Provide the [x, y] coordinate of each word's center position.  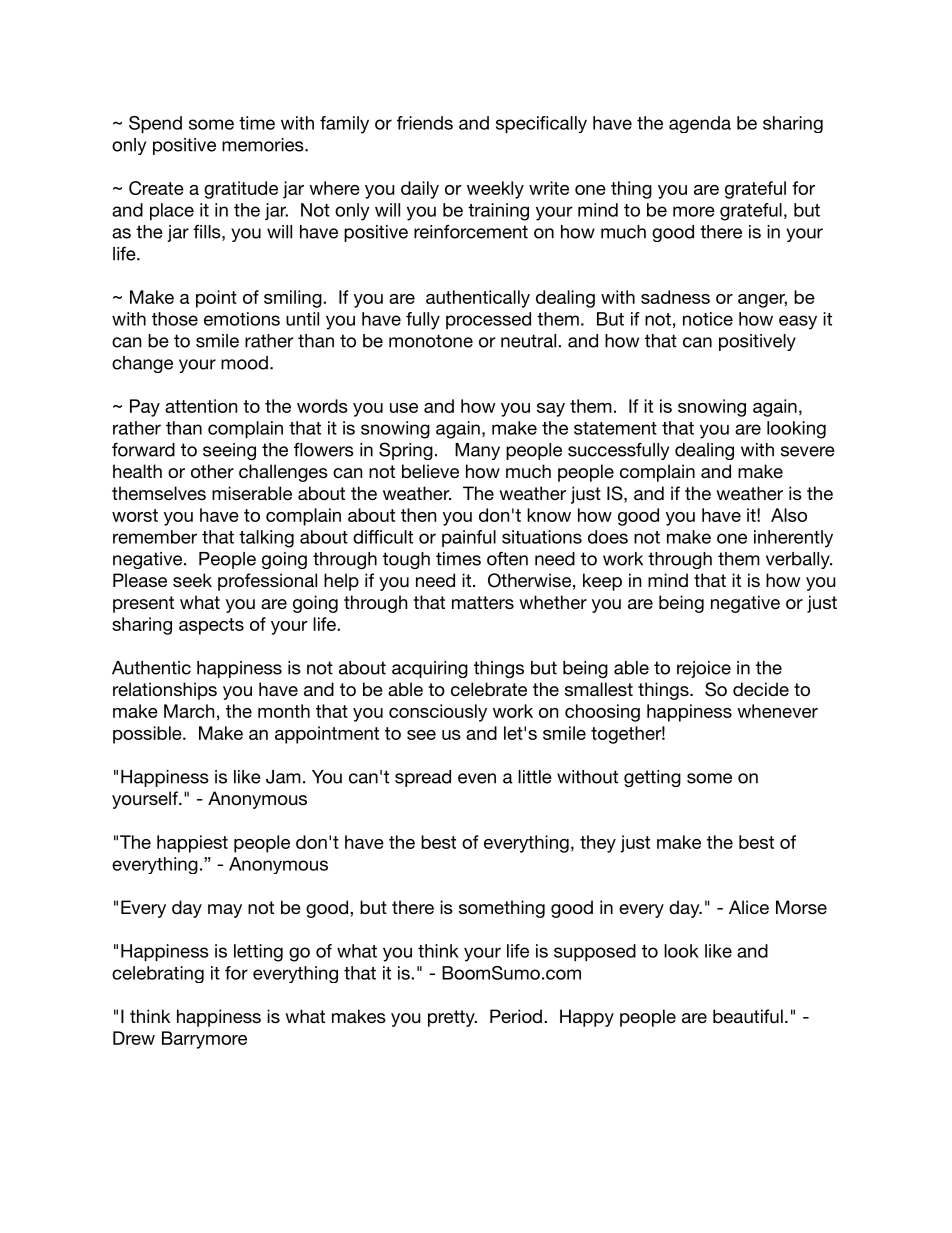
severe [808, 451]
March [189, 711]
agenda [700, 124]
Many [477, 451]
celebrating [158, 974]
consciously [438, 713]
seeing [229, 451]
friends [425, 123]
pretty [452, 1018]
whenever [777, 711]
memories [264, 145]
